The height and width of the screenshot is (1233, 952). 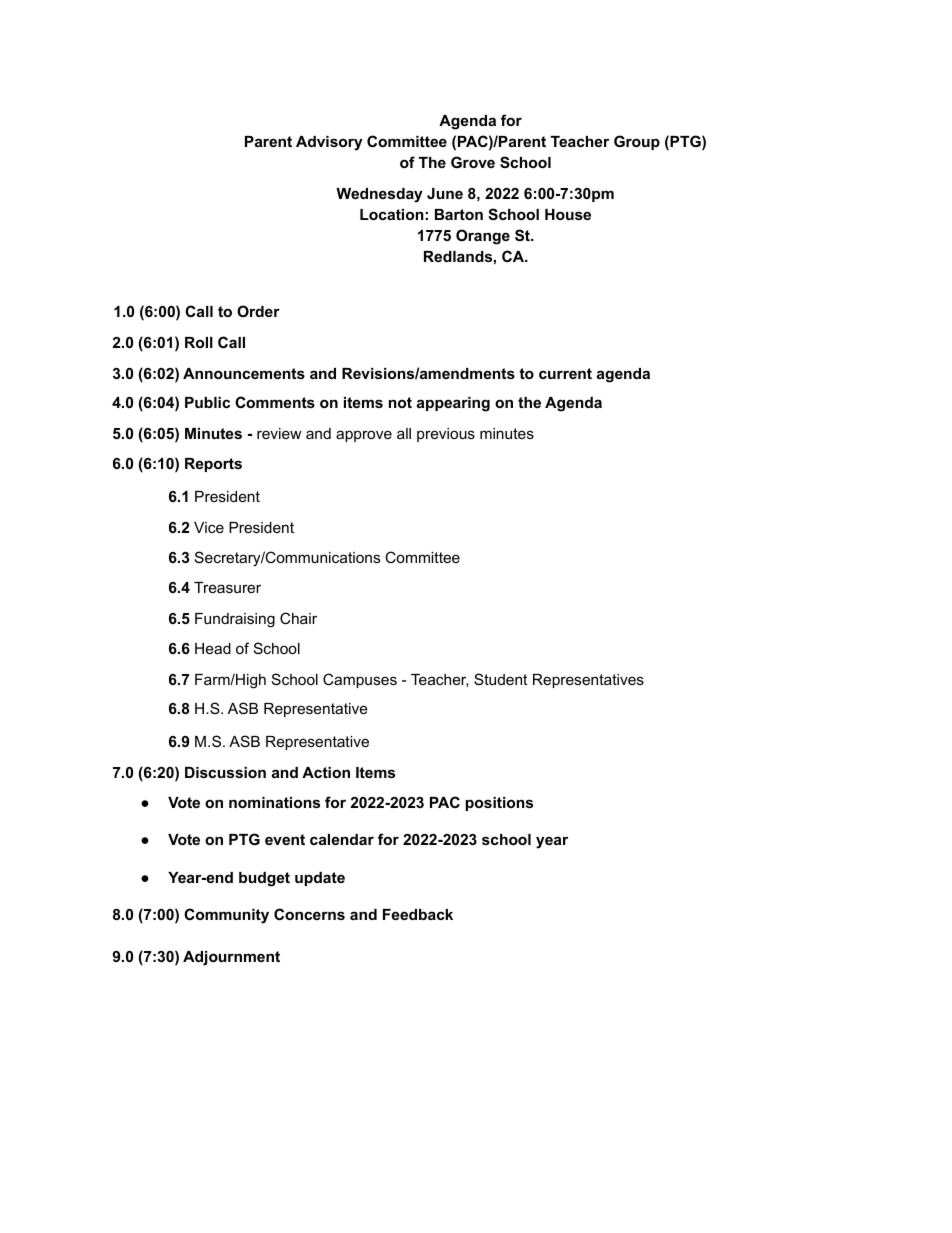 What do you see at coordinates (400, 402) in the screenshot?
I see `not` at bounding box center [400, 402].
